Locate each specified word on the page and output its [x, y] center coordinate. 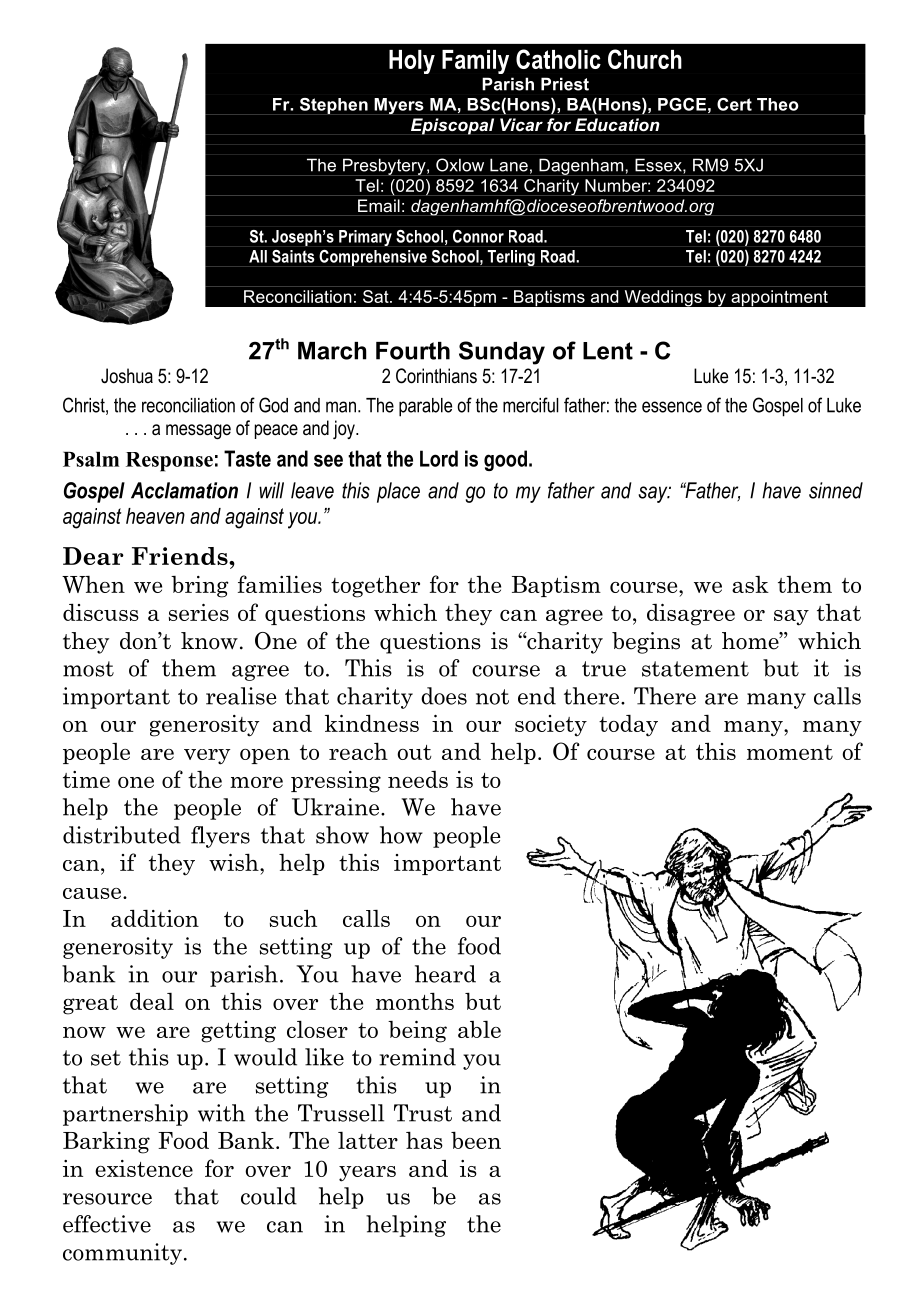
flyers [220, 837]
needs [418, 779]
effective [107, 1224]
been [476, 1140]
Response [169, 462]
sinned [836, 490]
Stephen [333, 106]
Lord [439, 458]
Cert [734, 104]
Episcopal [452, 126]
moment [790, 752]
